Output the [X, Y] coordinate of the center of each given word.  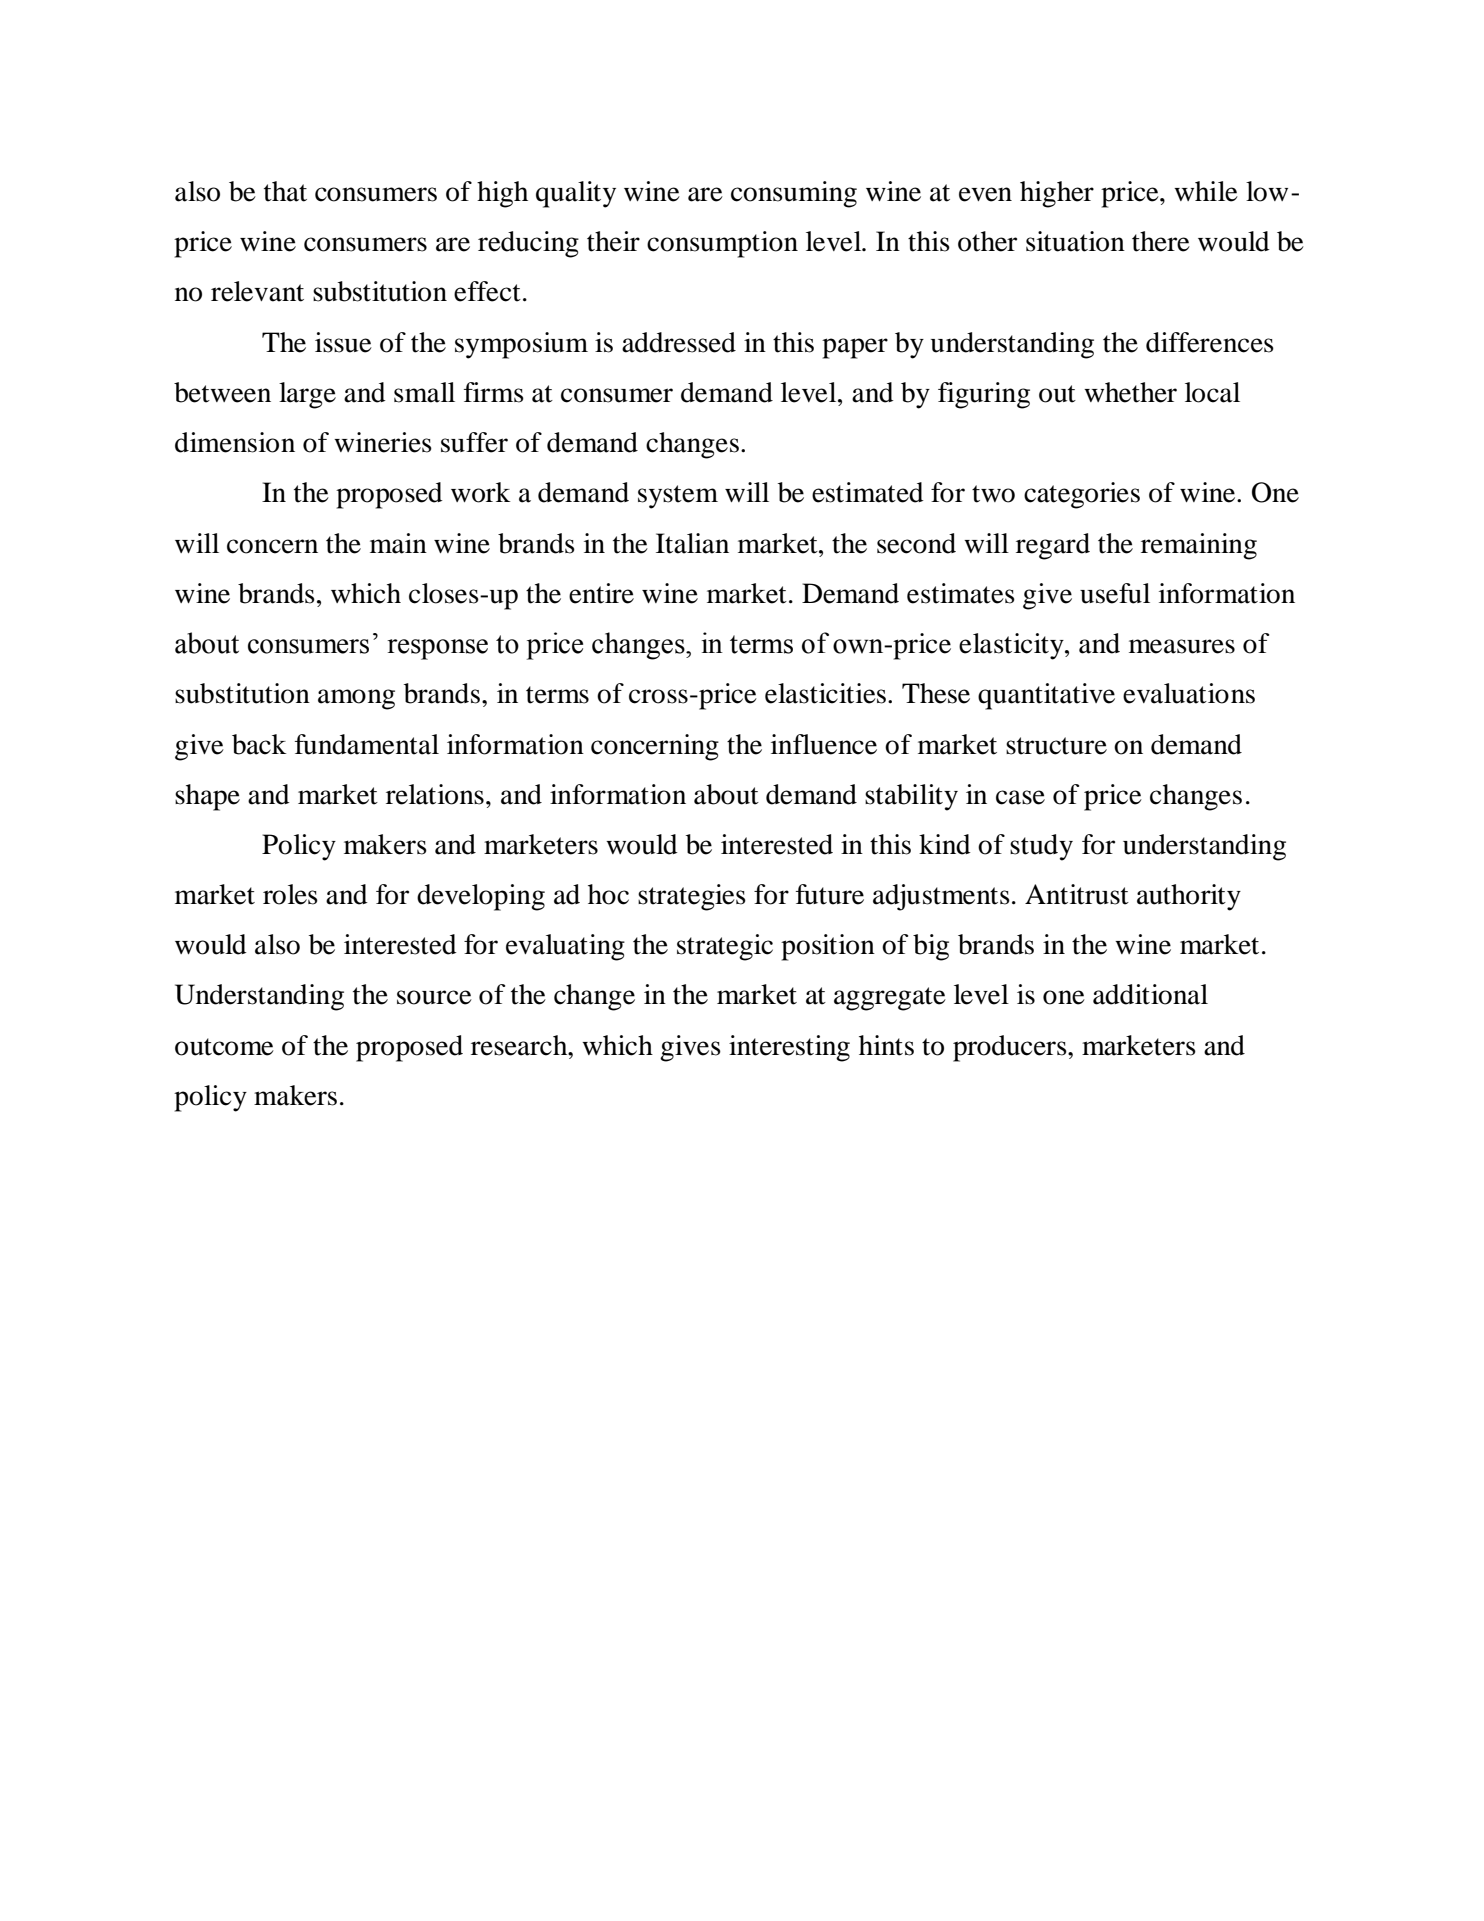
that [285, 191]
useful [1115, 593]
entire [601, 593]
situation [1075, 241]
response [437, 649]
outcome [224, 1047]
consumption [722, 244]
